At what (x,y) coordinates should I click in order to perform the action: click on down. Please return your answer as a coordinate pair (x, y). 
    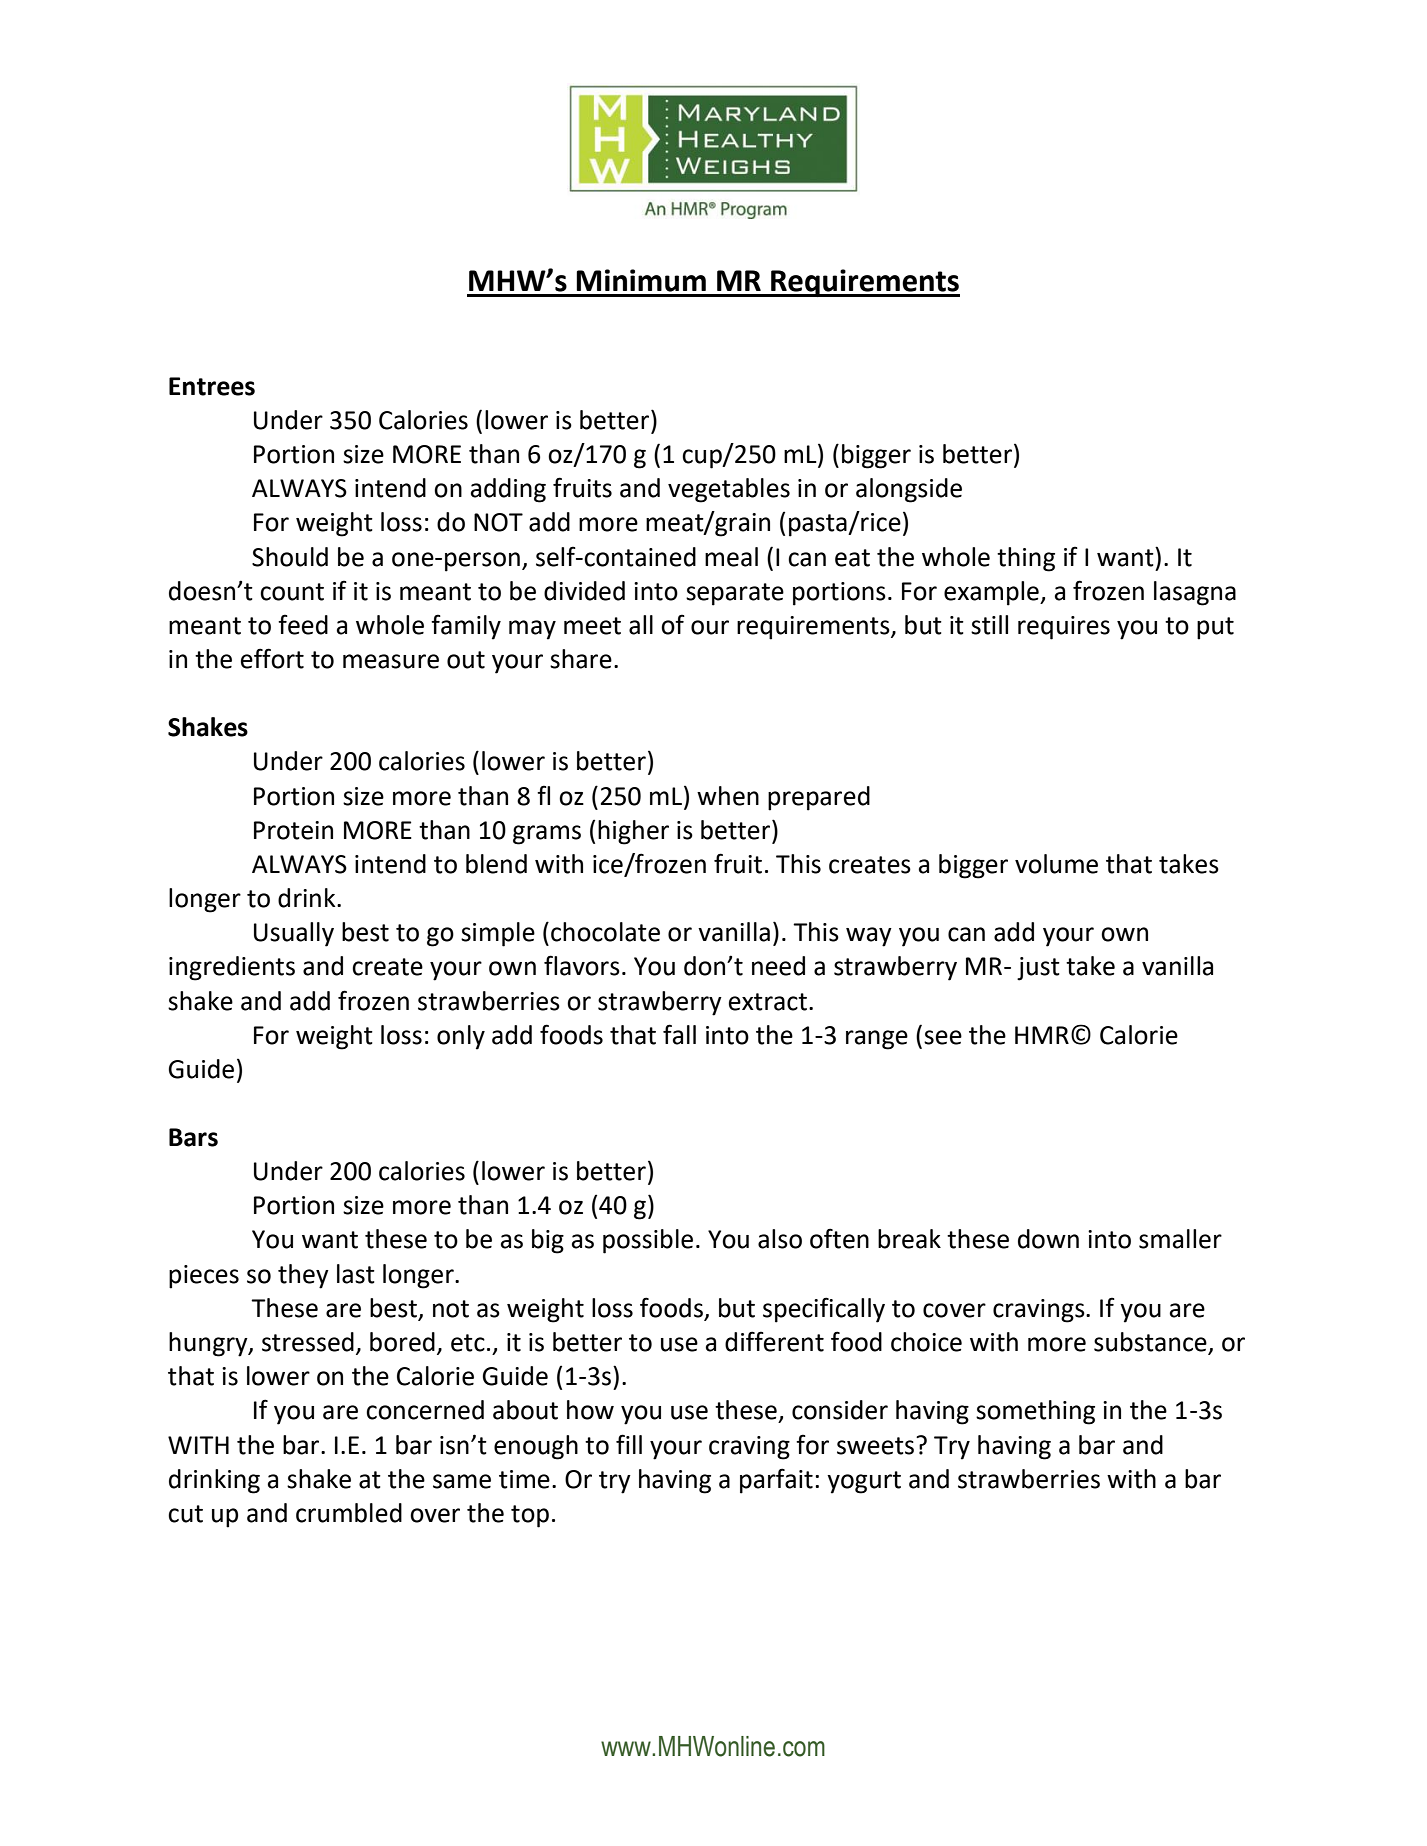
    Looking at the image, I should click on (1048, 1239).
